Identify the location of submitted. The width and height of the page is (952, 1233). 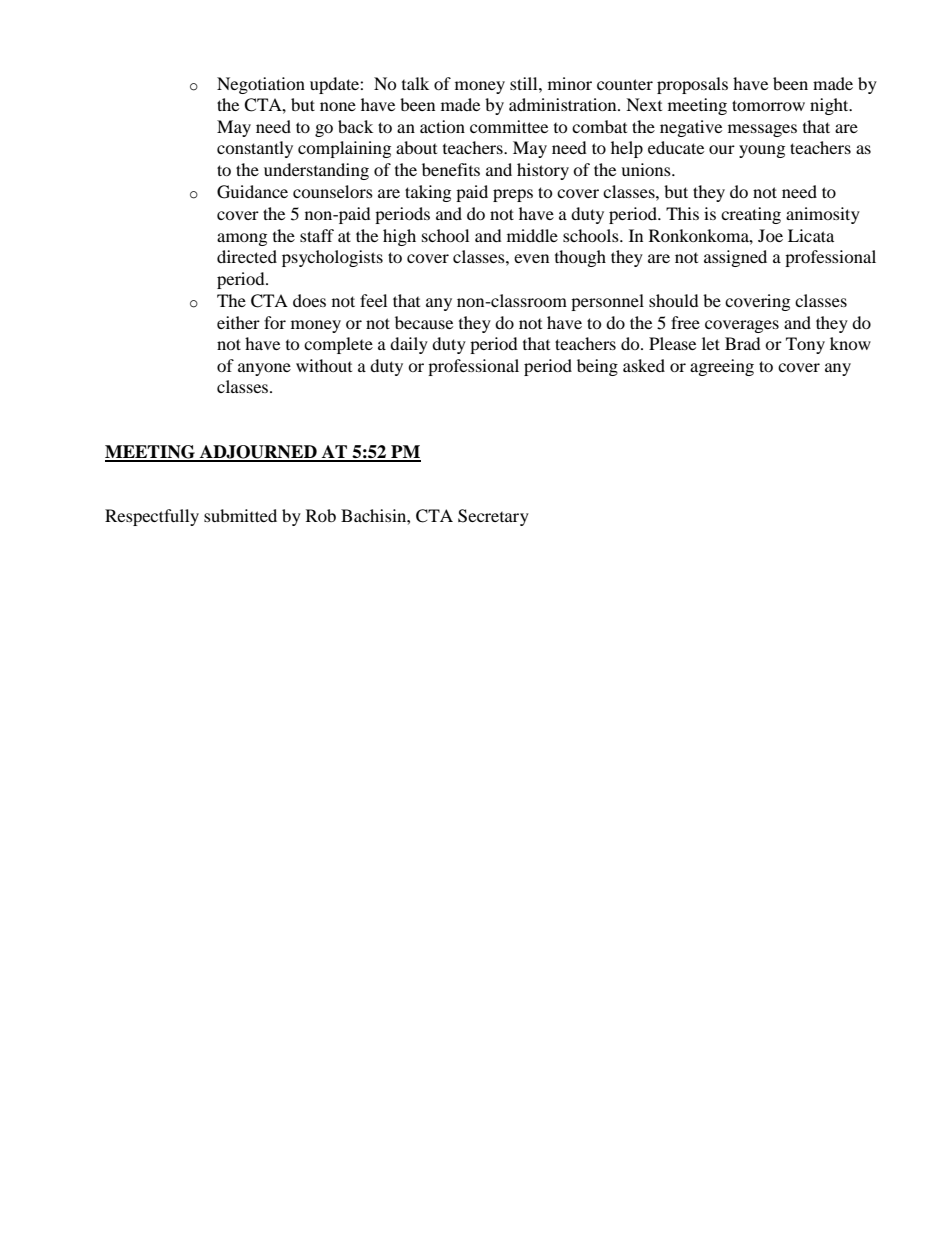
(240, 515).
